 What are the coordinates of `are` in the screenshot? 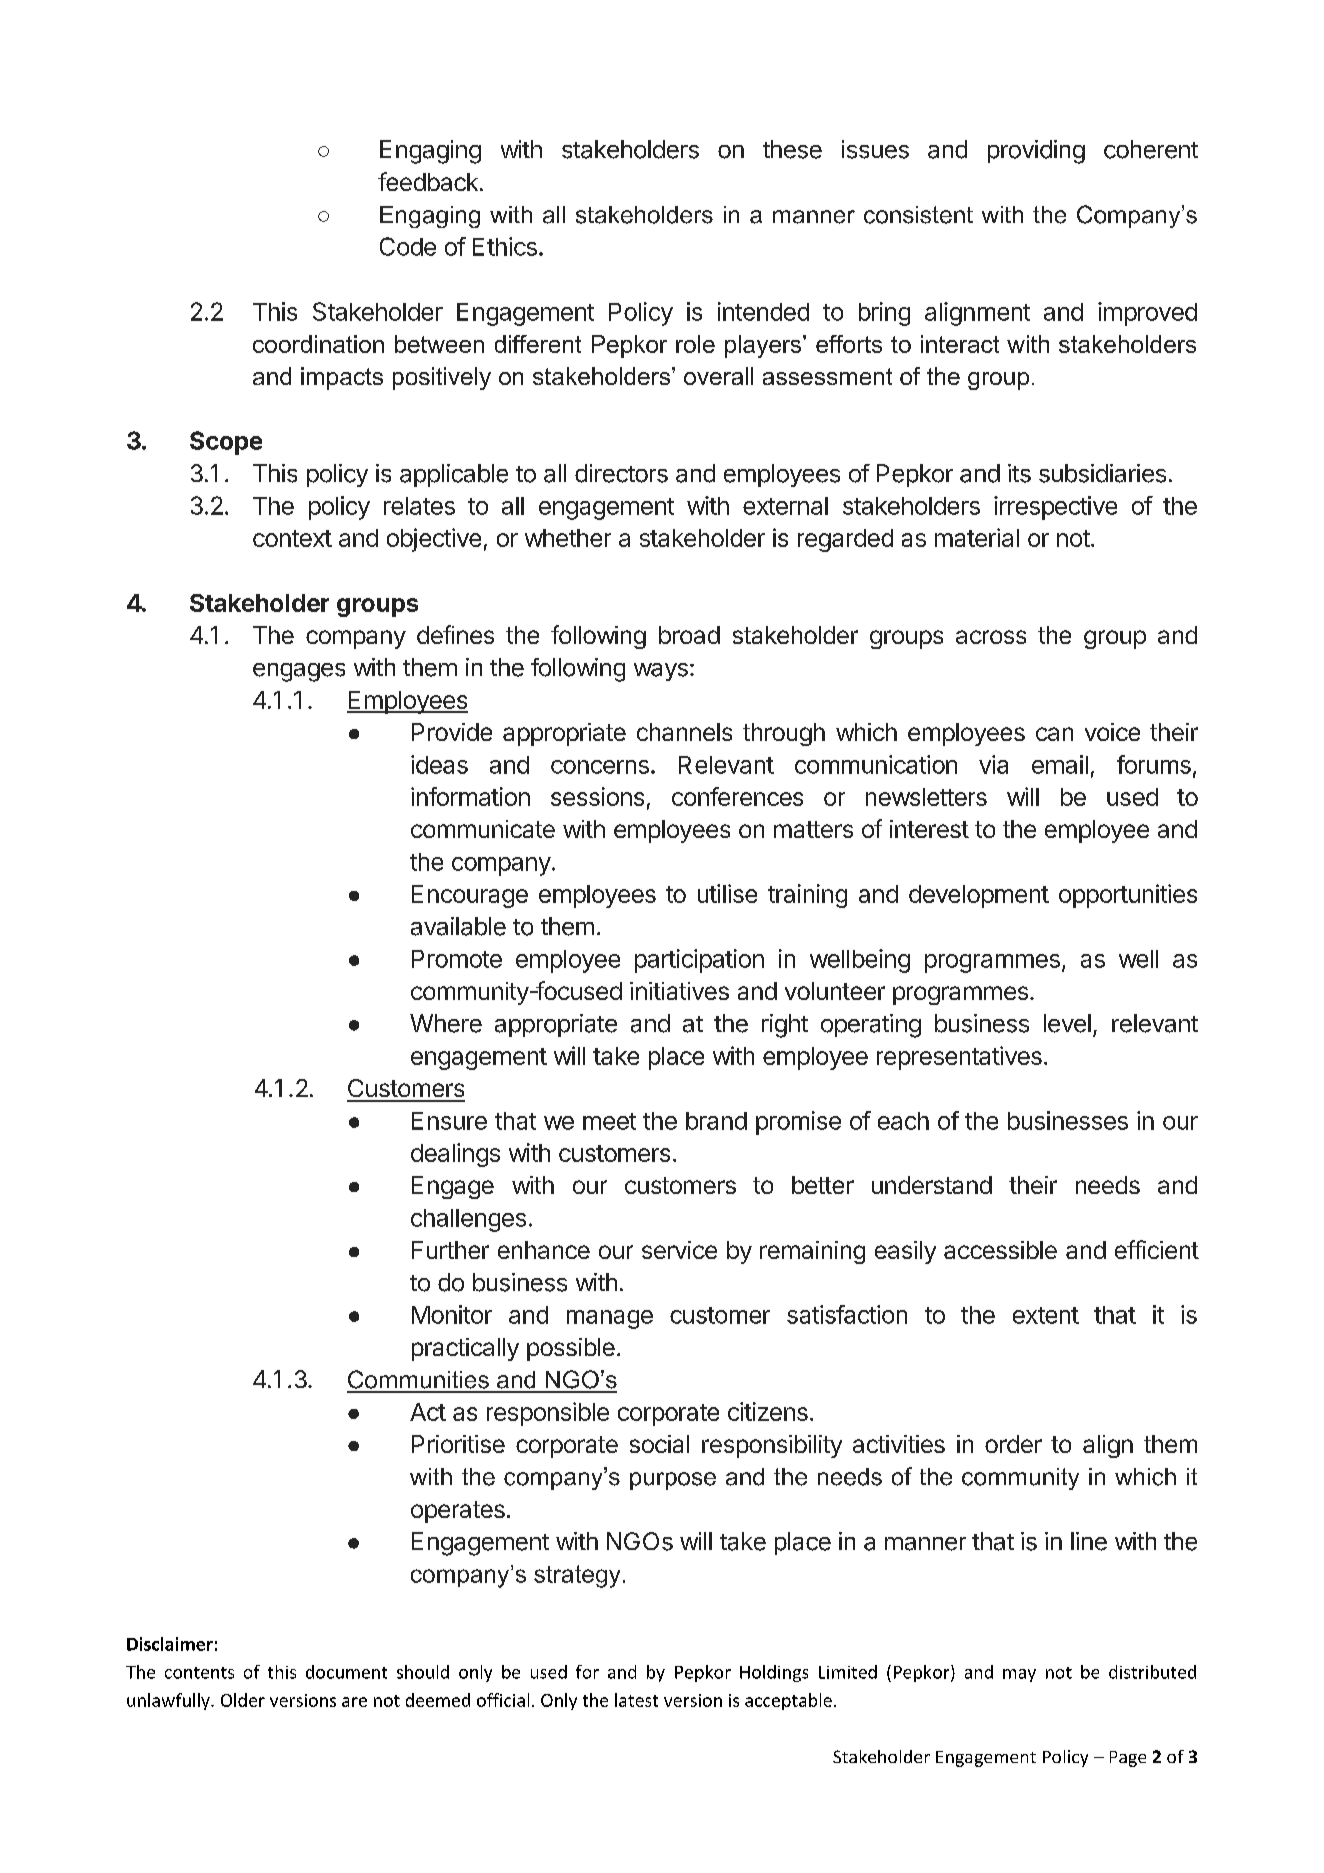 It's located at (354, 1702).
